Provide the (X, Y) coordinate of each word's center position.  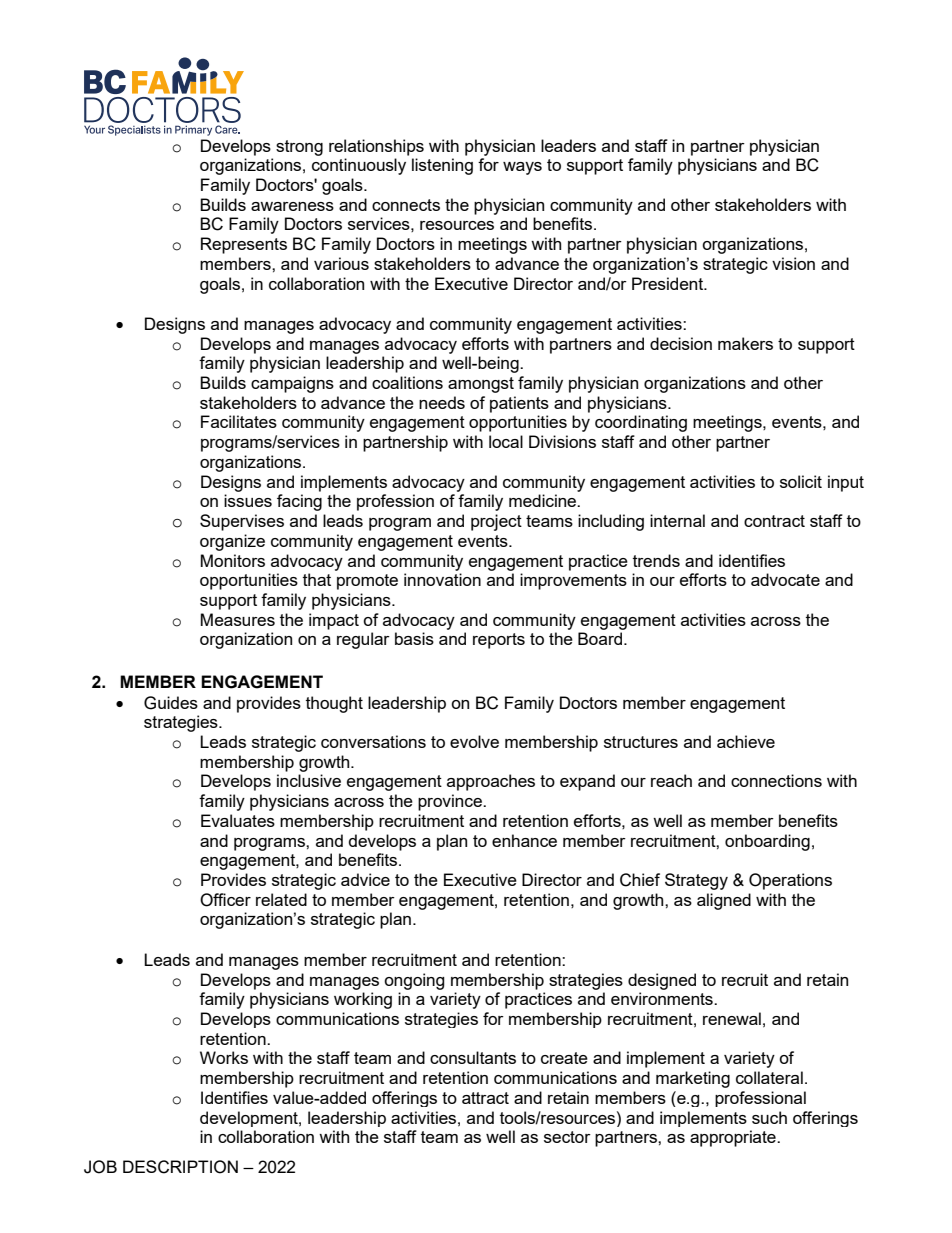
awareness (292, 206)
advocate (785, 579)
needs (442, 402)
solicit (801, 481)
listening (442, 166)
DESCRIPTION (180, 1167)
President (669, 283)
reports (499, 641)
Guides (171, 703)
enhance (524, 840)
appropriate (734, 1138)
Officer (225, 900)
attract (485, 1098)
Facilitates (239, 421)
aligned (724, 901)
